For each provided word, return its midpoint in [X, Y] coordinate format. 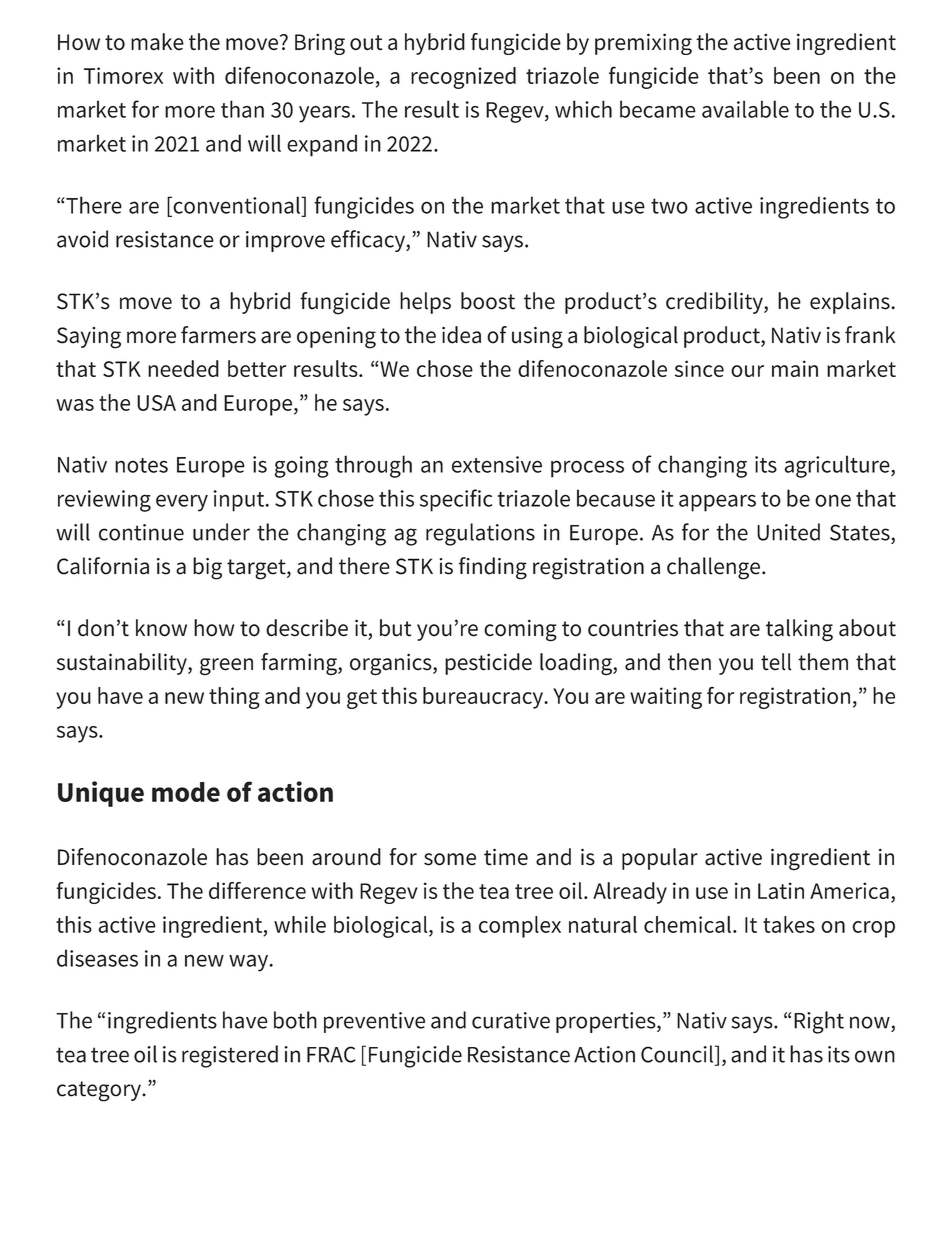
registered [230, 1056]
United [788, 532]
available [745, 109]
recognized [463, 78]
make [157, 42]
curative [511, 1020]
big [207, 568]
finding [493, 568]
